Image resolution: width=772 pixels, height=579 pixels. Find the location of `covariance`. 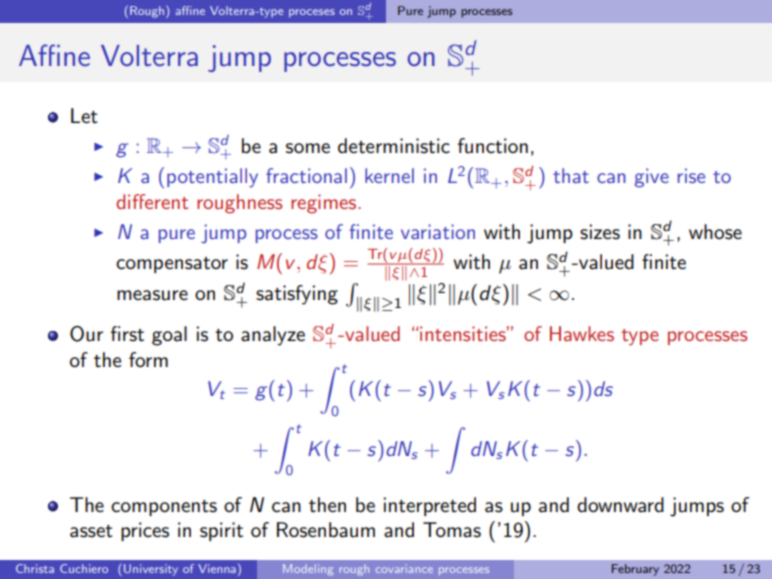

covariance is located at coordinates (404, 568).
